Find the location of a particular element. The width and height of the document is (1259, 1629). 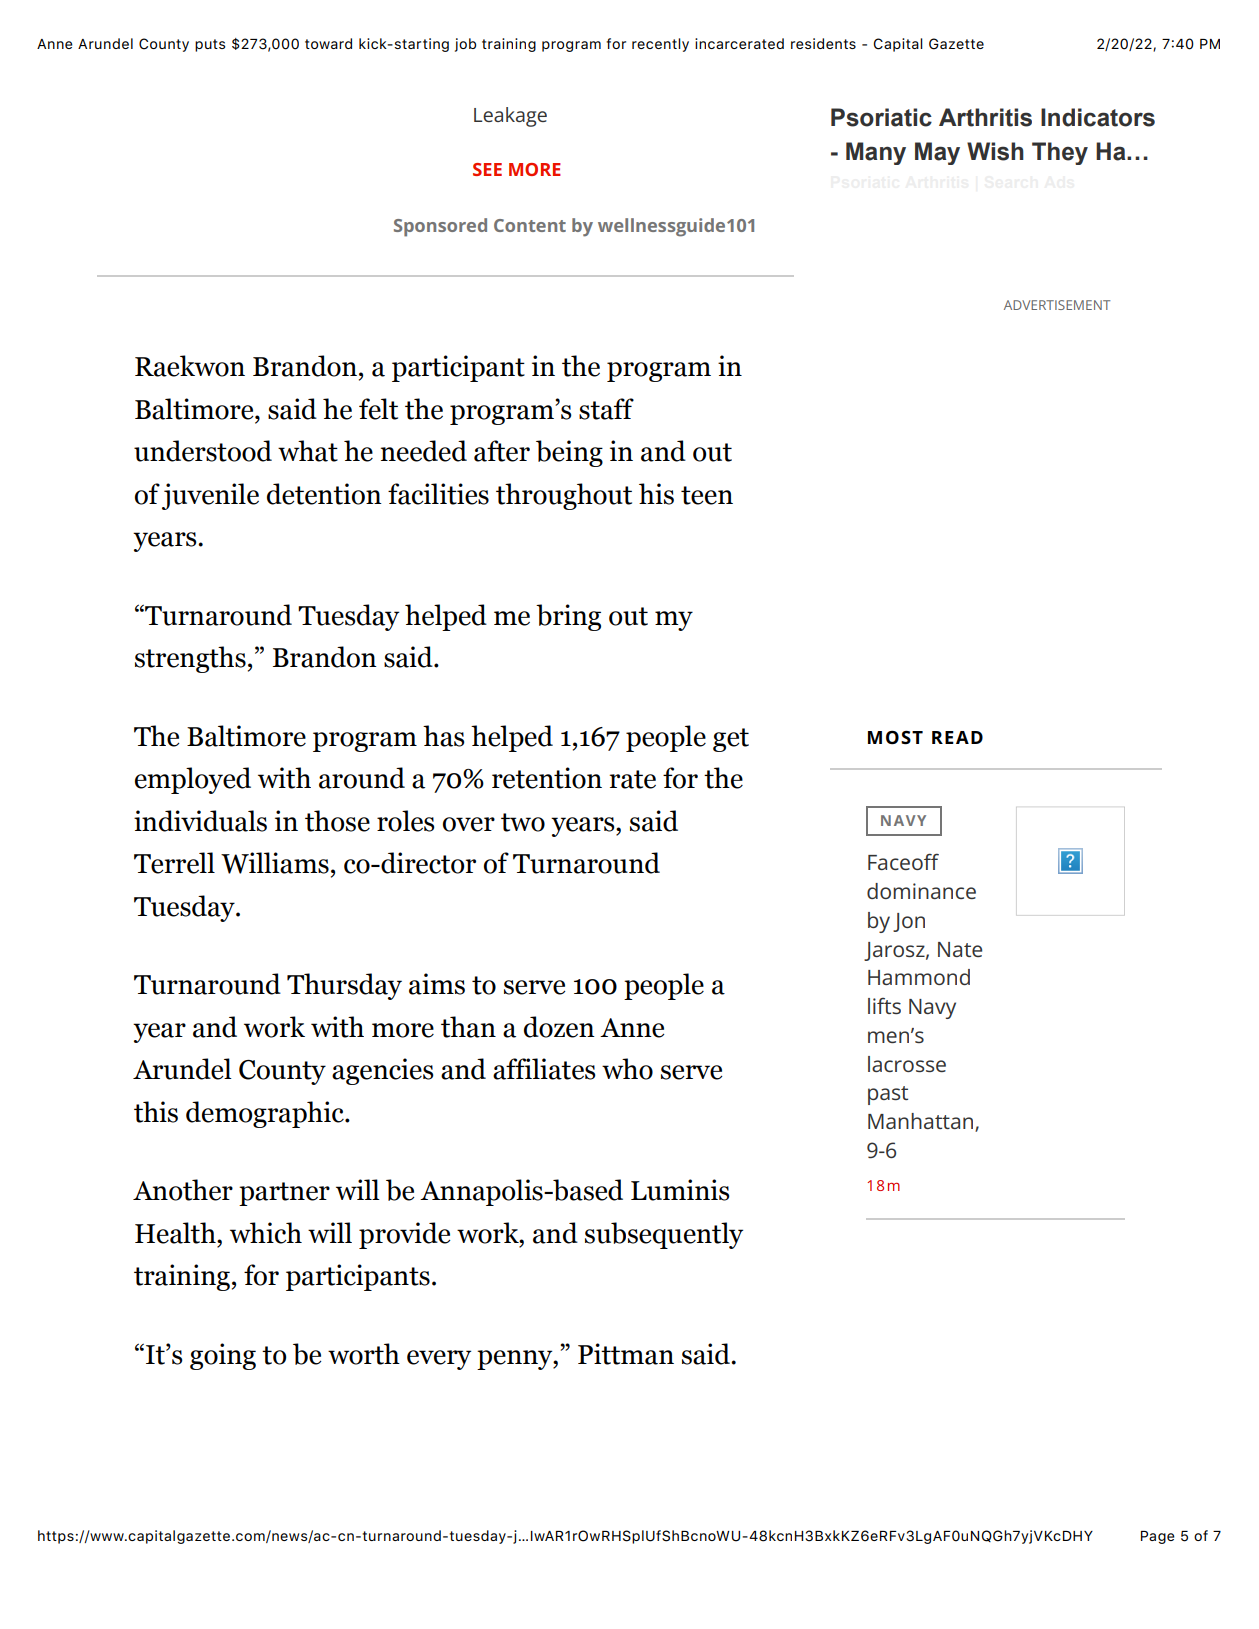

recently is located at coordinates (660, 45).
